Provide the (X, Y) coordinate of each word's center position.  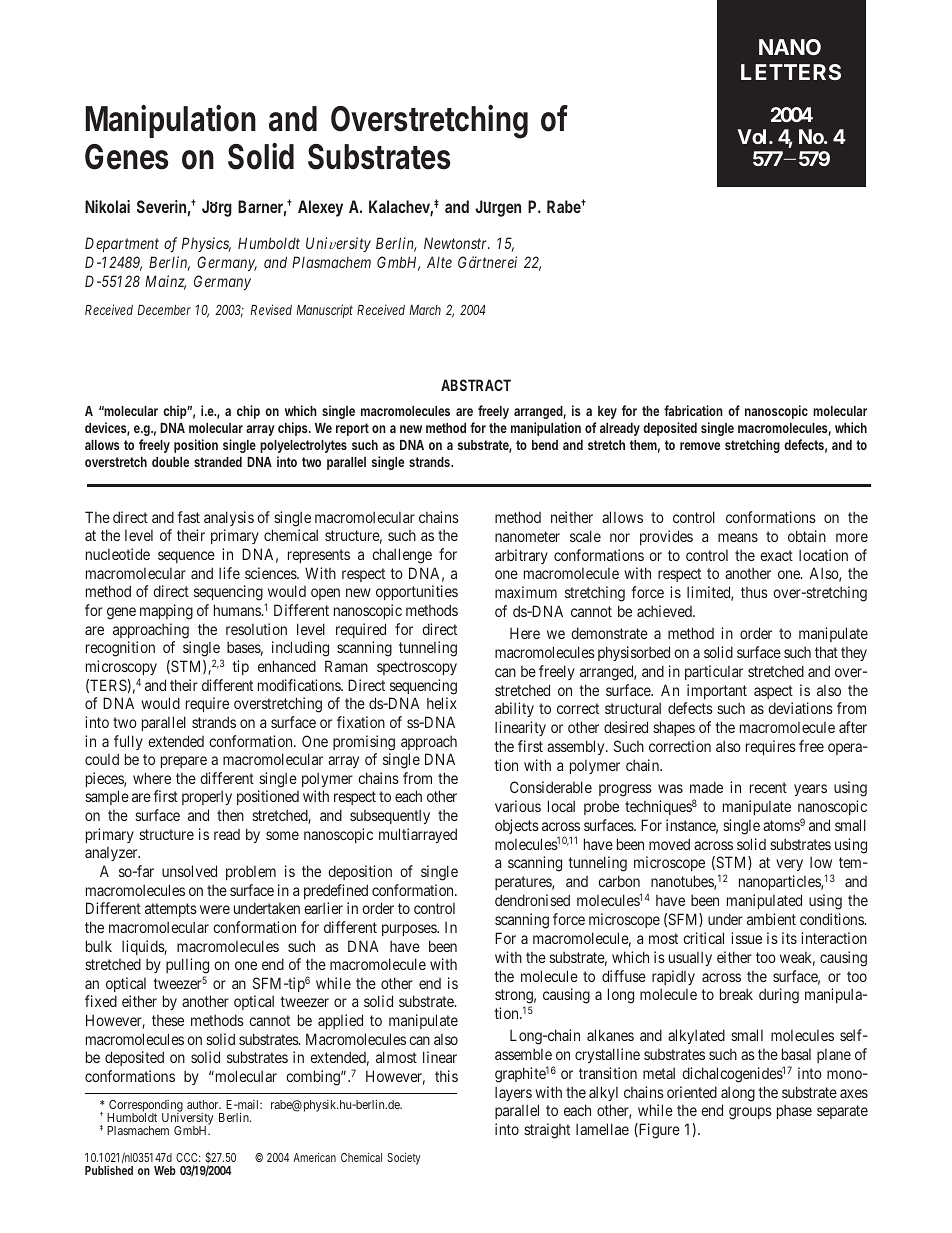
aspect (773, 692)
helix (442, 703)
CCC (186, 1157)
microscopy (121, 667)
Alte (439, 262)
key (607, 412)
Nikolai (107, 206)
